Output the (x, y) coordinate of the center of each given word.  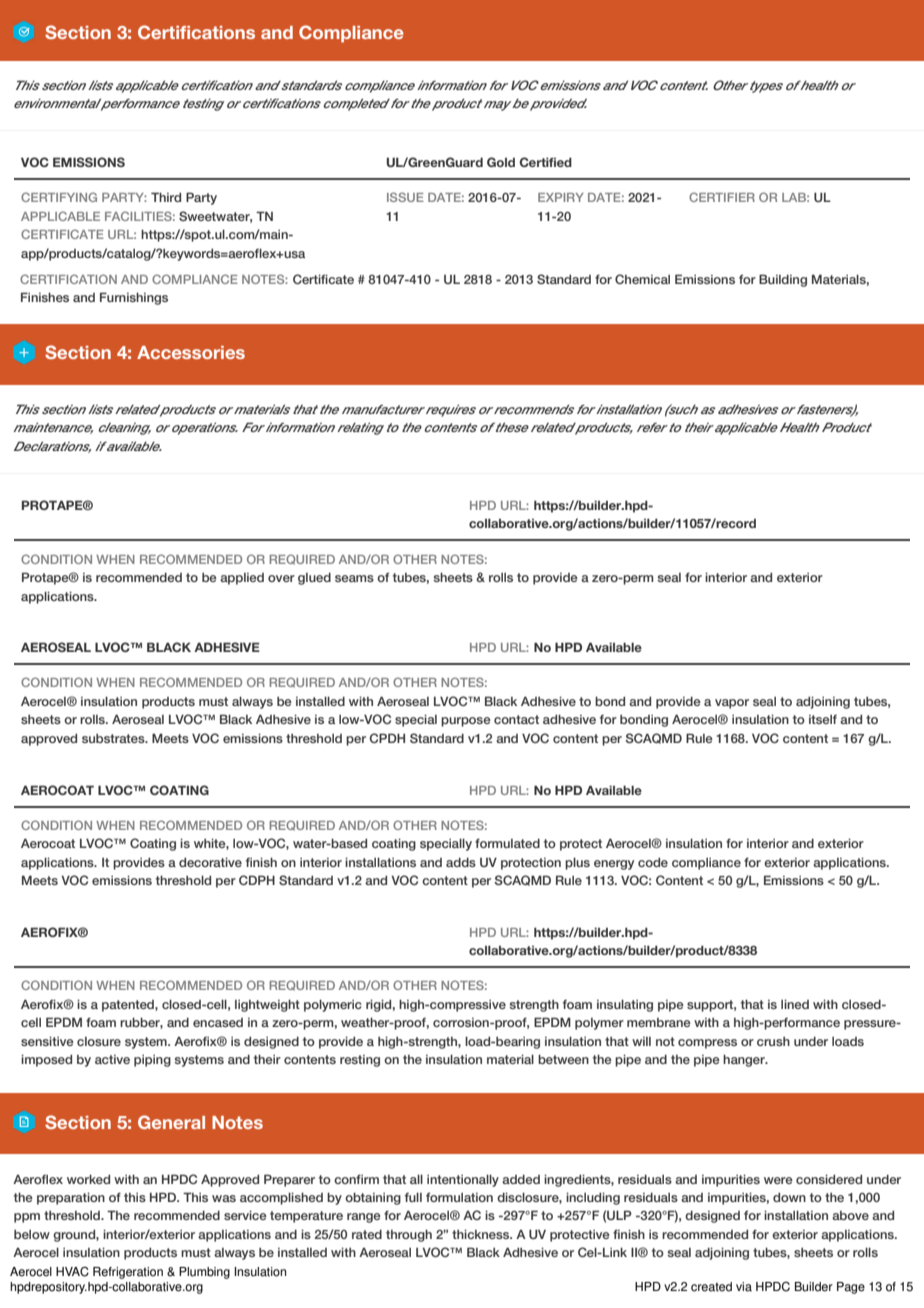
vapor (732, 704)
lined (795, 1004)
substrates (114, 738)
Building (783, 280)
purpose (466, 722)
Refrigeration (128, 1273)
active (112, 1059)
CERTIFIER (722, 197)
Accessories (191, 352)
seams (354, 578)
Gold (501, 162)
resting (360, 1061)
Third (166, 197)
